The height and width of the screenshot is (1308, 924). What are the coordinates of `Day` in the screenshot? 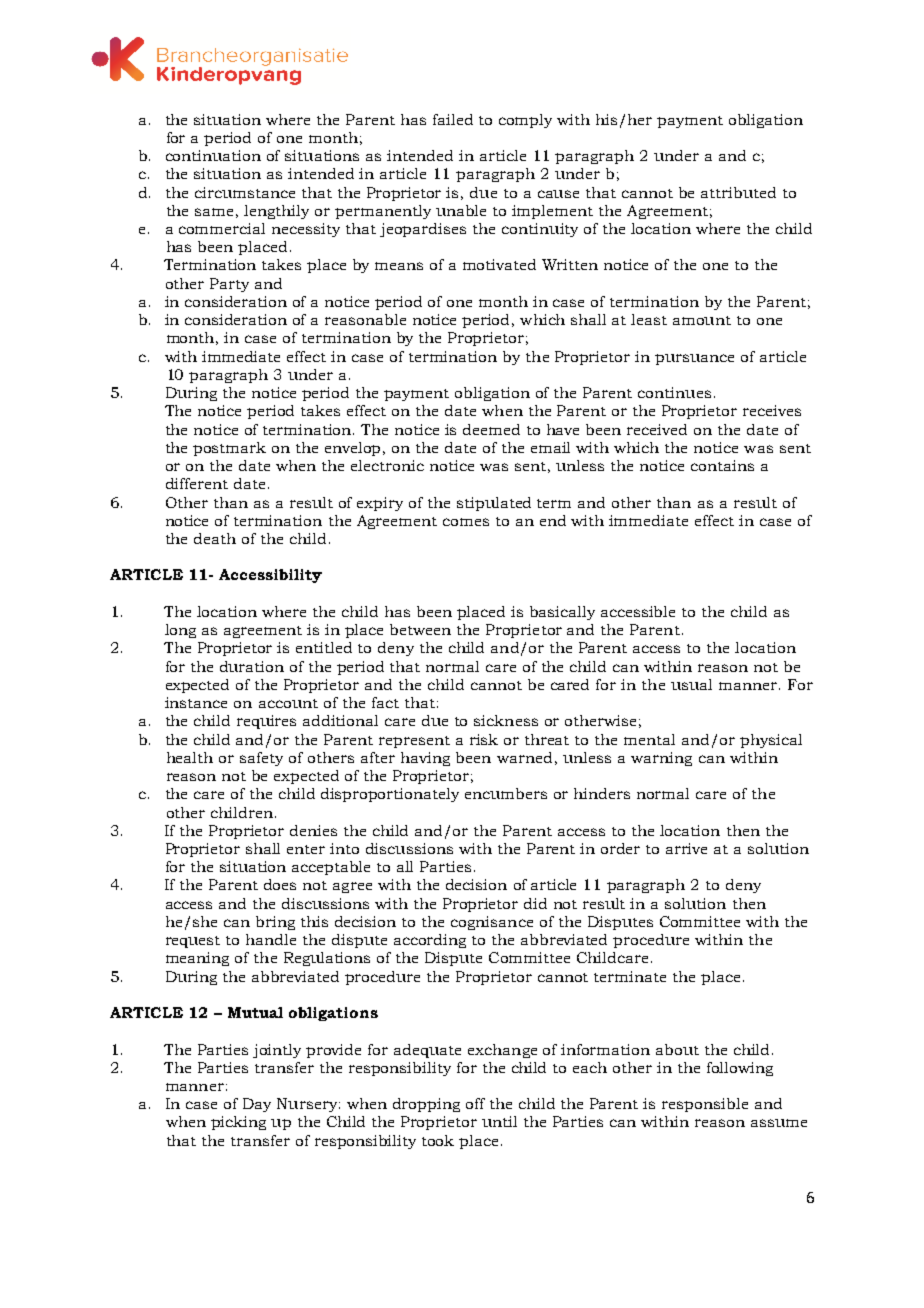 It's located at (257, 1105).
